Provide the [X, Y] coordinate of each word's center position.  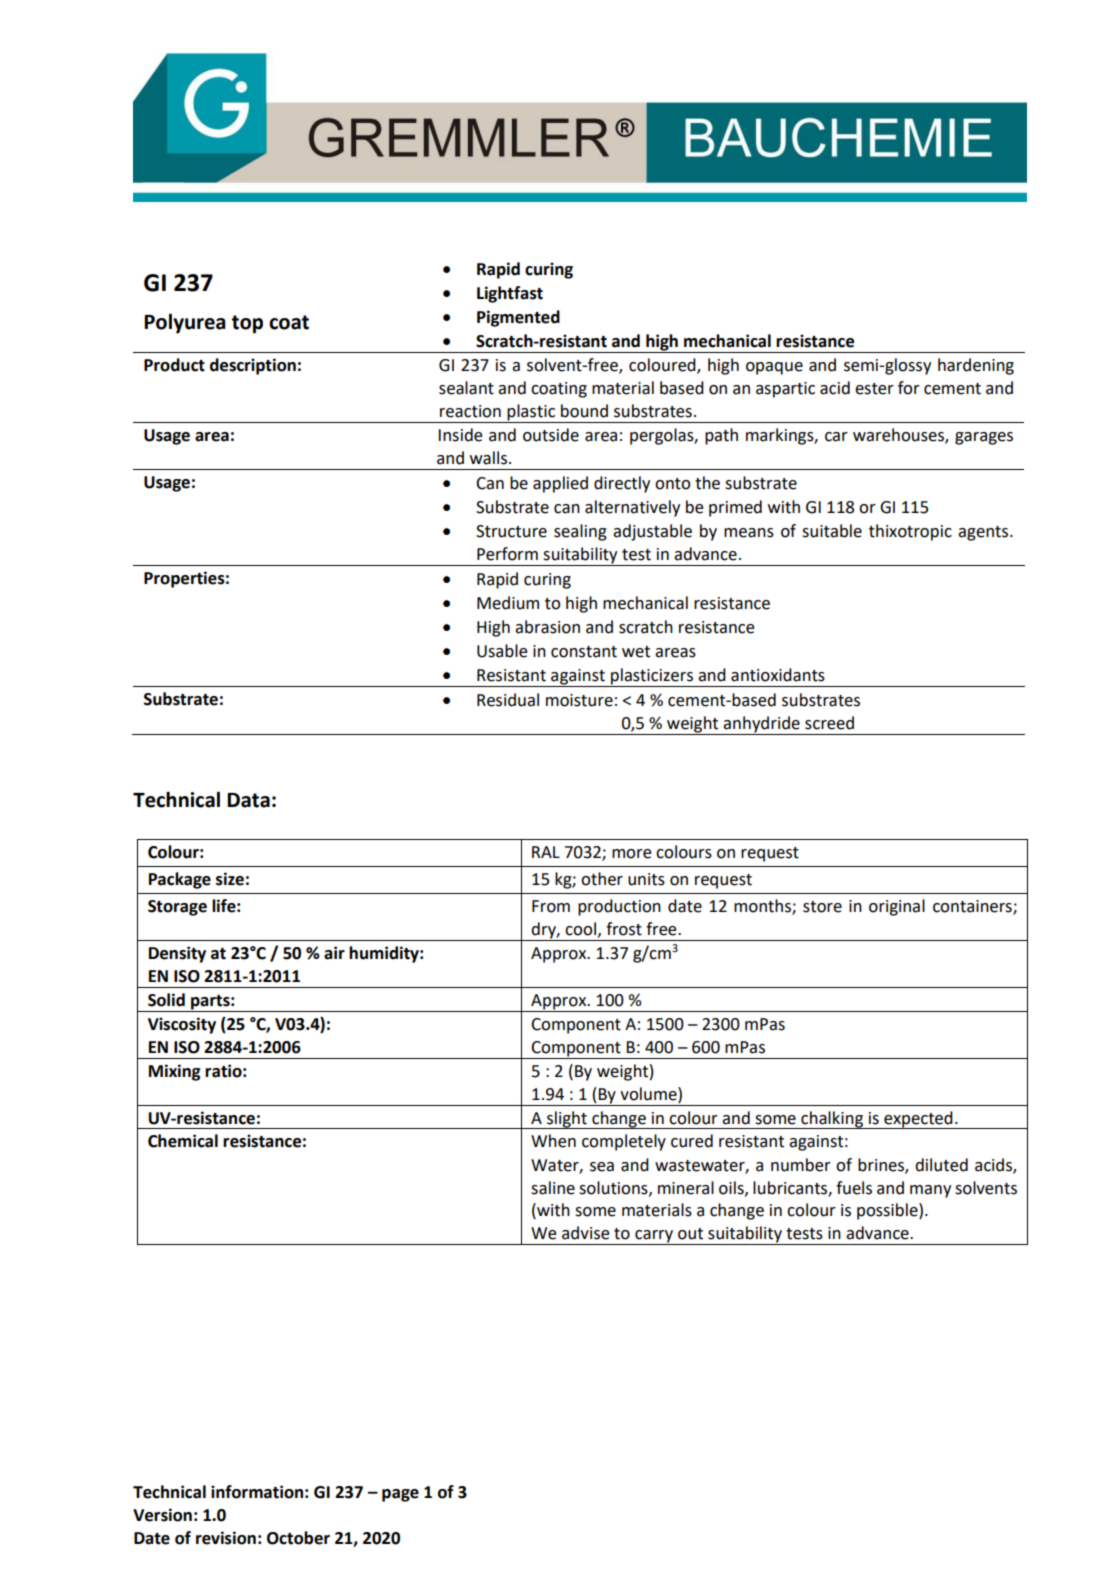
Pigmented [518, 318]
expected [918, 1120]
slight [567, 1120]
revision [226, 1538]
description [253, 366]
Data [248, 800]
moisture [579, 700]
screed [829, 723]
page [400, 1495]
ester [874, 389]
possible [888, 1211]
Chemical [183, 1141]
